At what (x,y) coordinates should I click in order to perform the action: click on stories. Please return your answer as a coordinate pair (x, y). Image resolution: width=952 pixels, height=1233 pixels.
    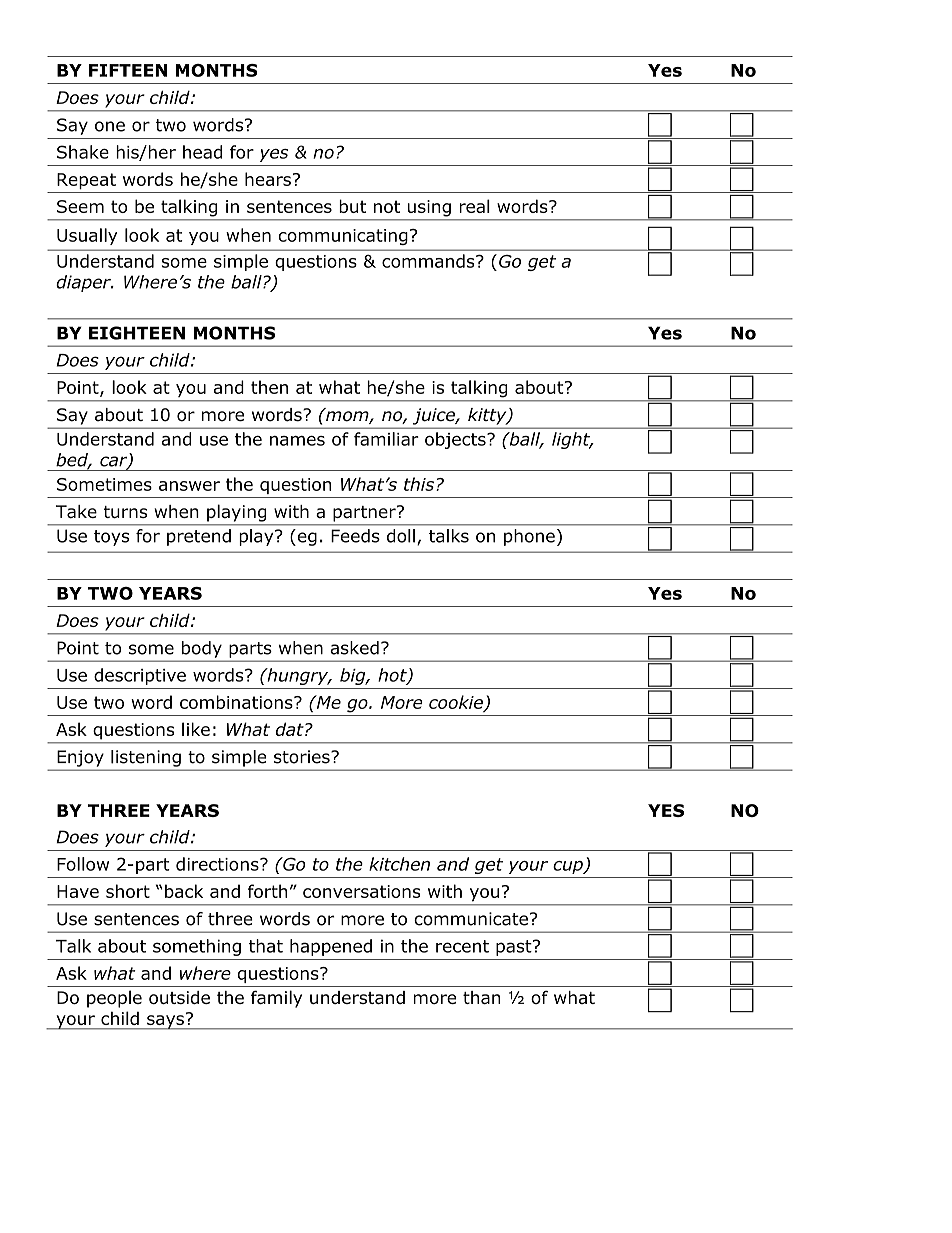
    Looking at the image, I should click on (303, 757).
